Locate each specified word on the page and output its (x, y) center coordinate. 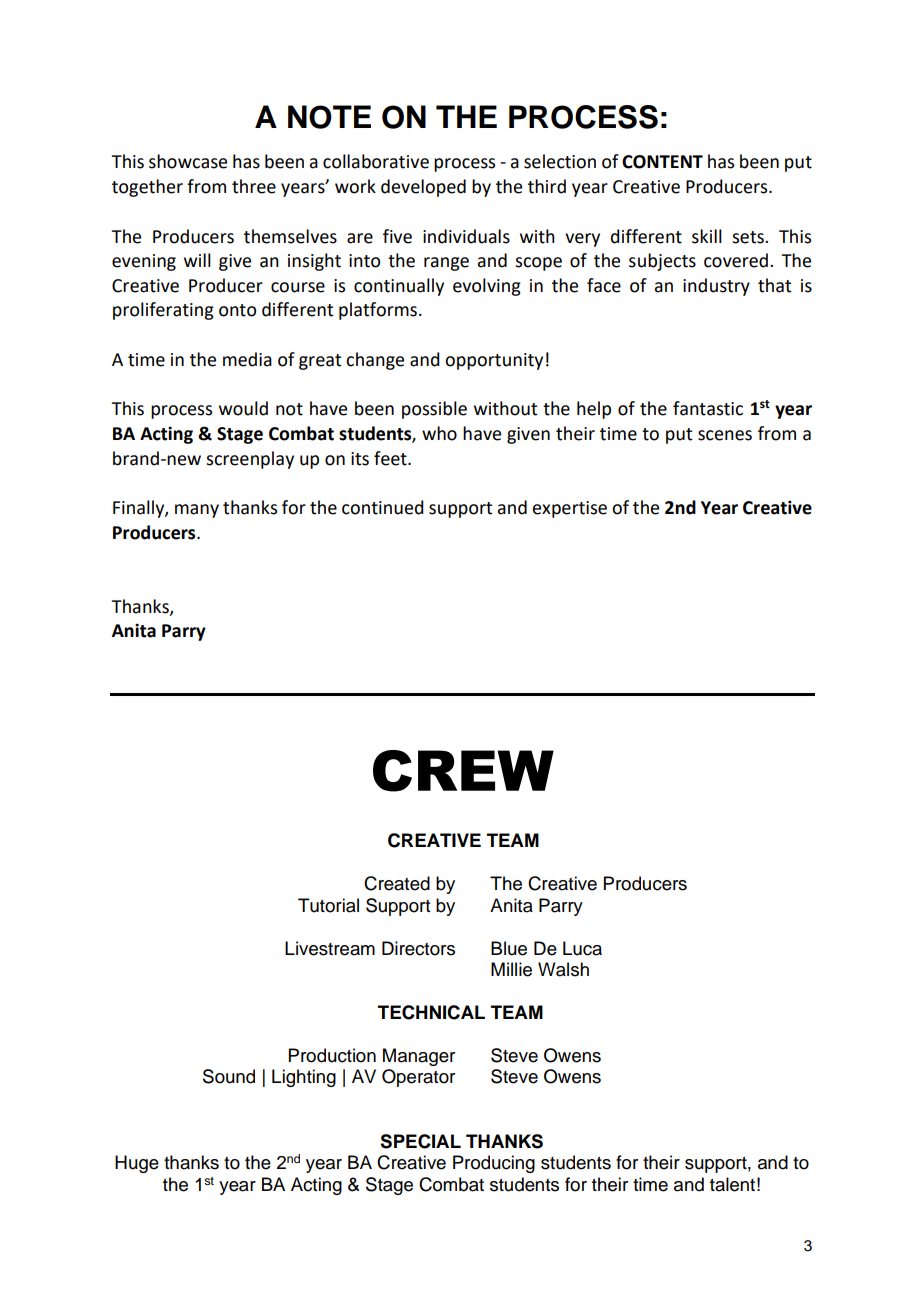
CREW (463, 771)
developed (423, 188)
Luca (582, 948)
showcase (188, 161)
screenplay (250, 460)
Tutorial (328, 905)
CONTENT (662, 162)
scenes (725, 435)
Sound (229, 1076)
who (439, 433)
